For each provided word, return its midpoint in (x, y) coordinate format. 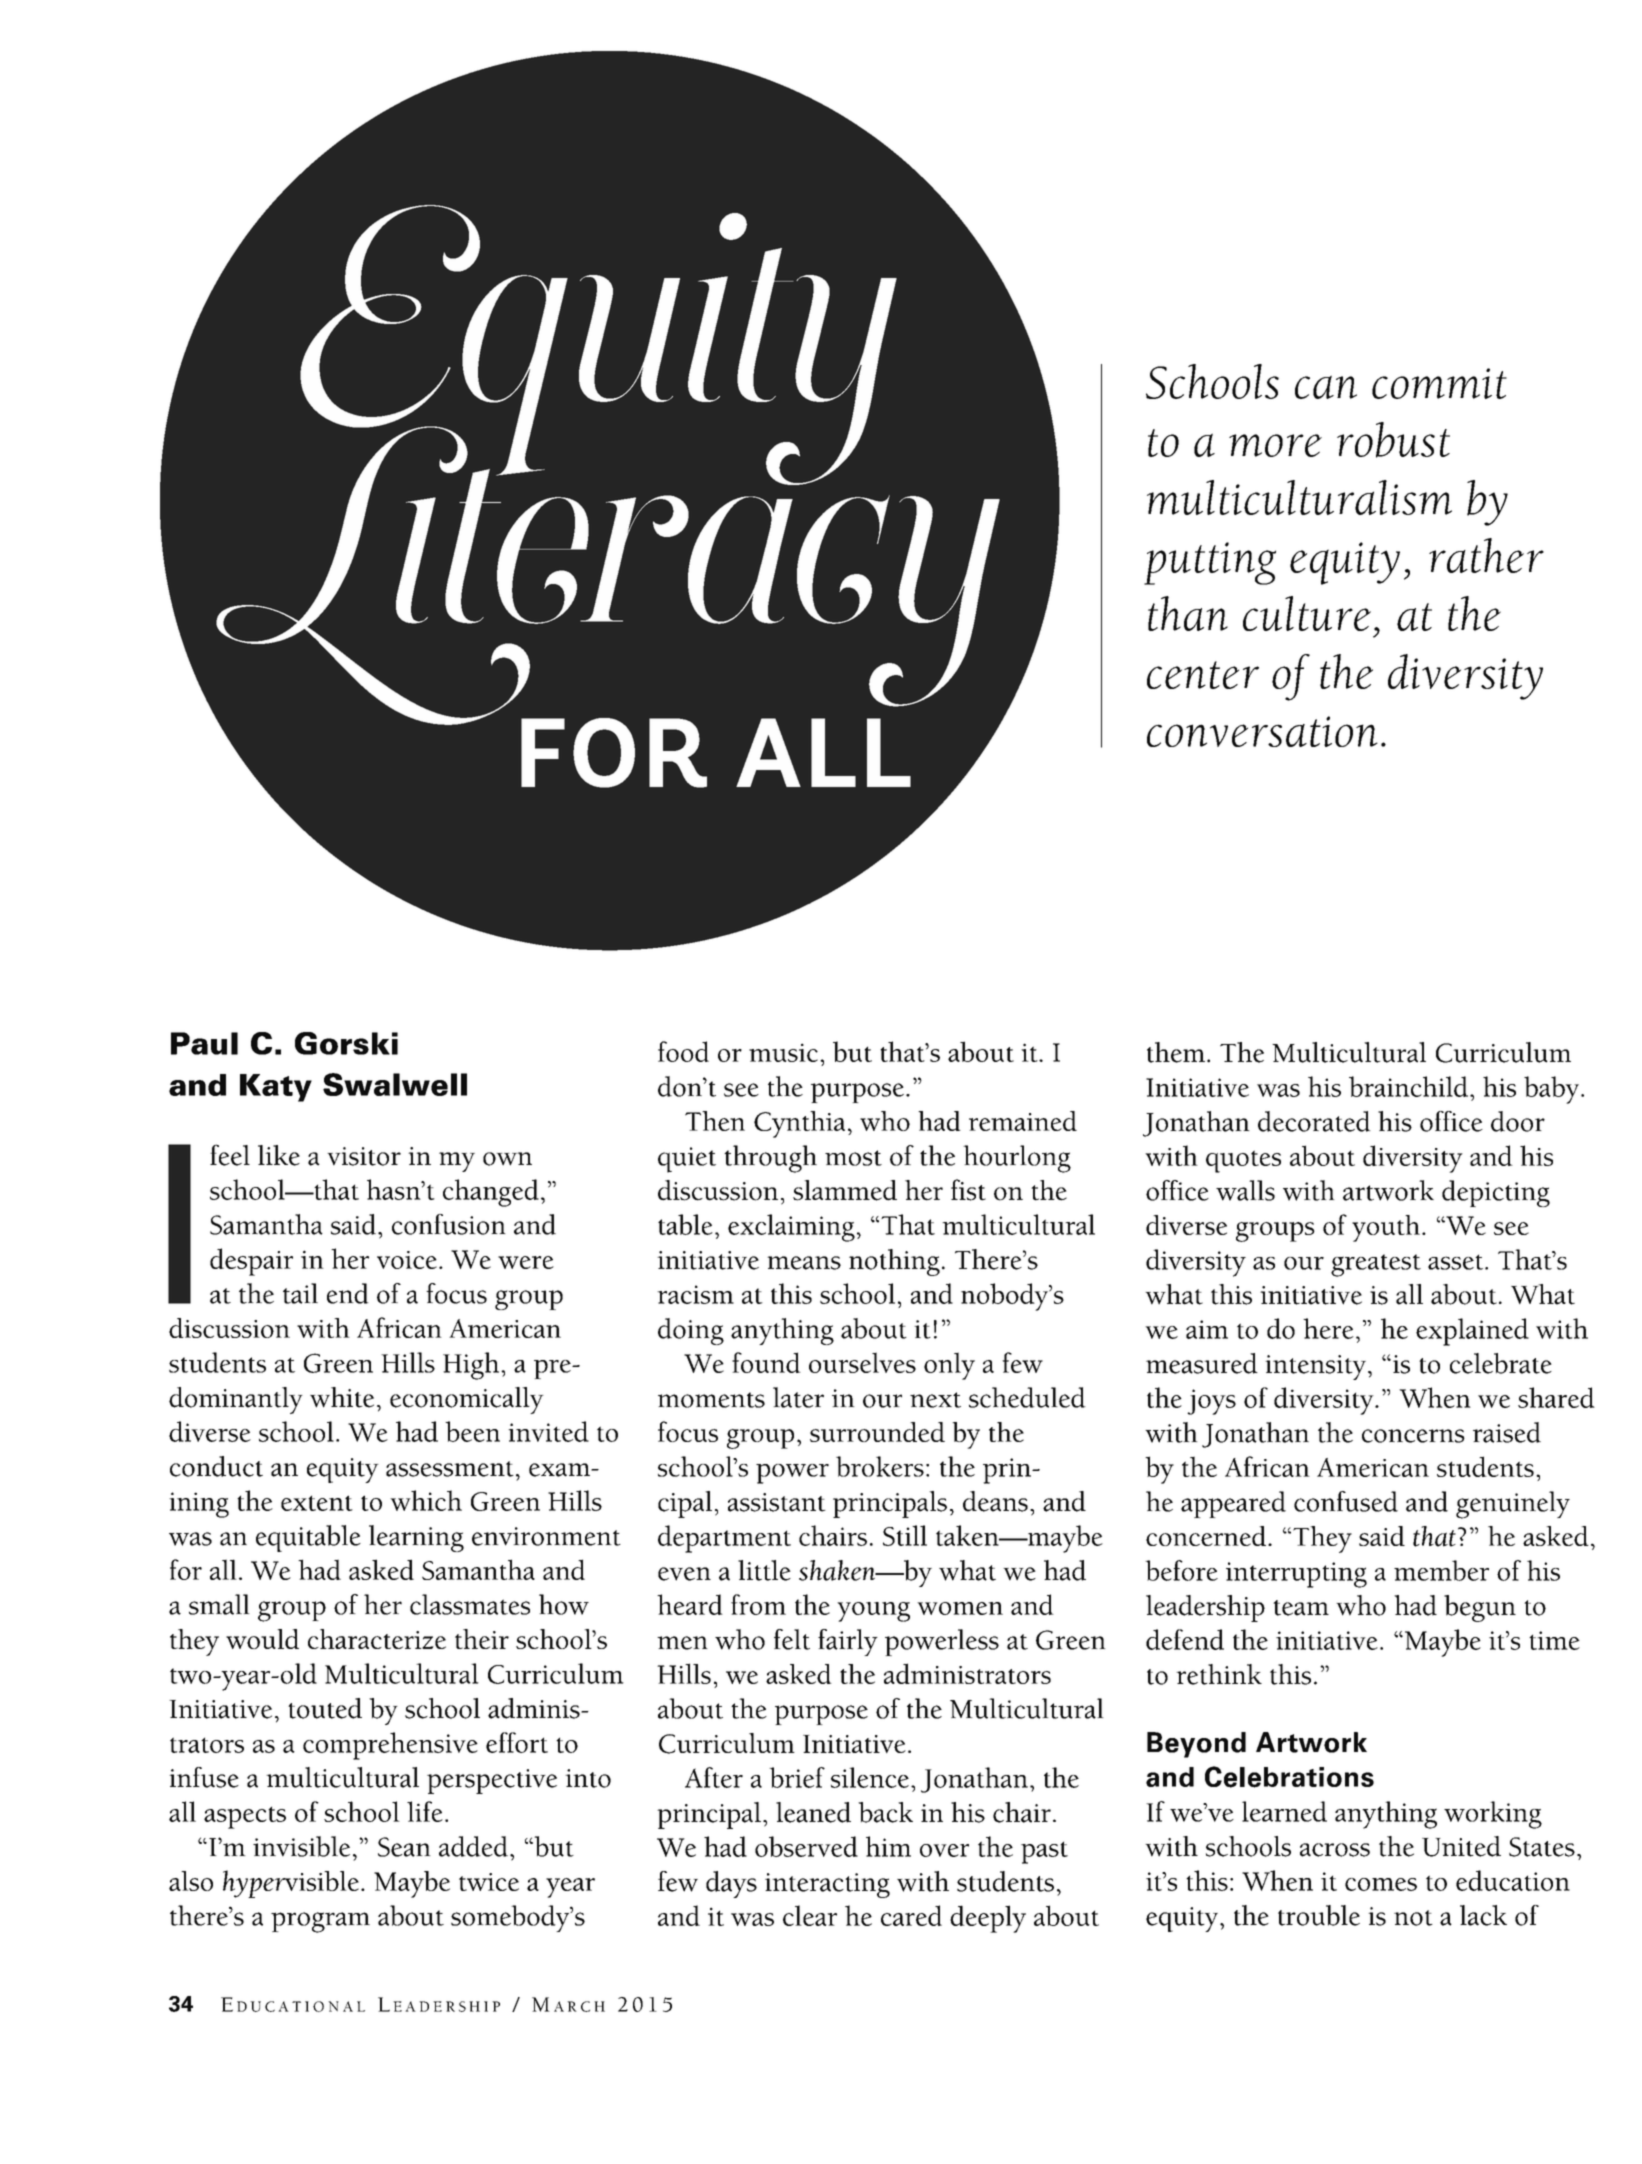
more (1275, 445)
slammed (845, 1190)
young (873, 1612)
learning (416, 1538)
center (1203, 675)
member (1441, 1570)
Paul (204, 1043)
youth (1386, 1228)
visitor (364, 1156)
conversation (1262, 731)
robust (1393, 440)
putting (1210, 563)
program (320, 1922)
